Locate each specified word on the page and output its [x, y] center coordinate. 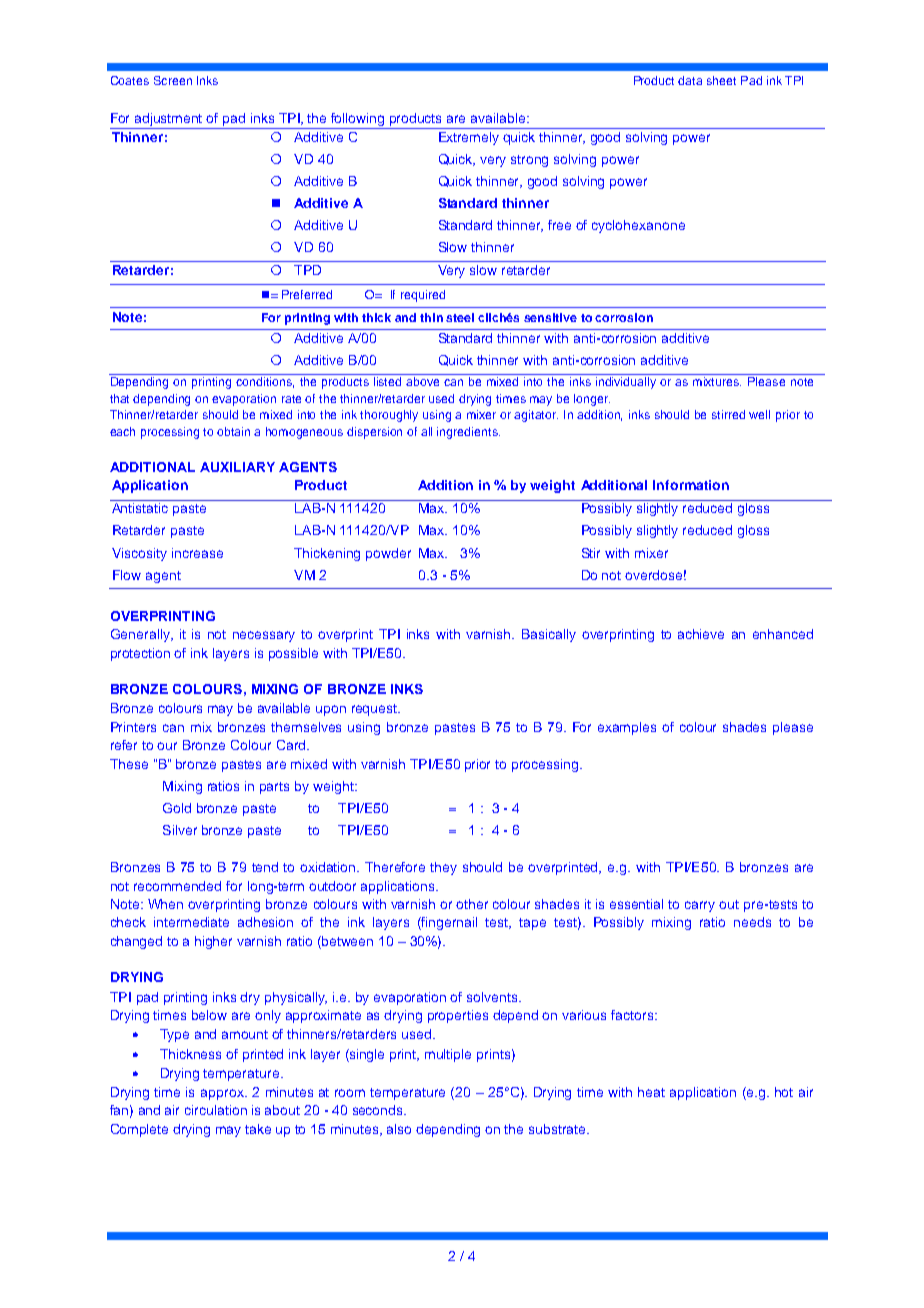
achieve [701, 634]
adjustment [169, 121]
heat [651, 1092]
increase [197, 553]
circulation [216, 1110]
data [690, 80]
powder [388, 554]
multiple [448, 1055]
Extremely [469, 138]
